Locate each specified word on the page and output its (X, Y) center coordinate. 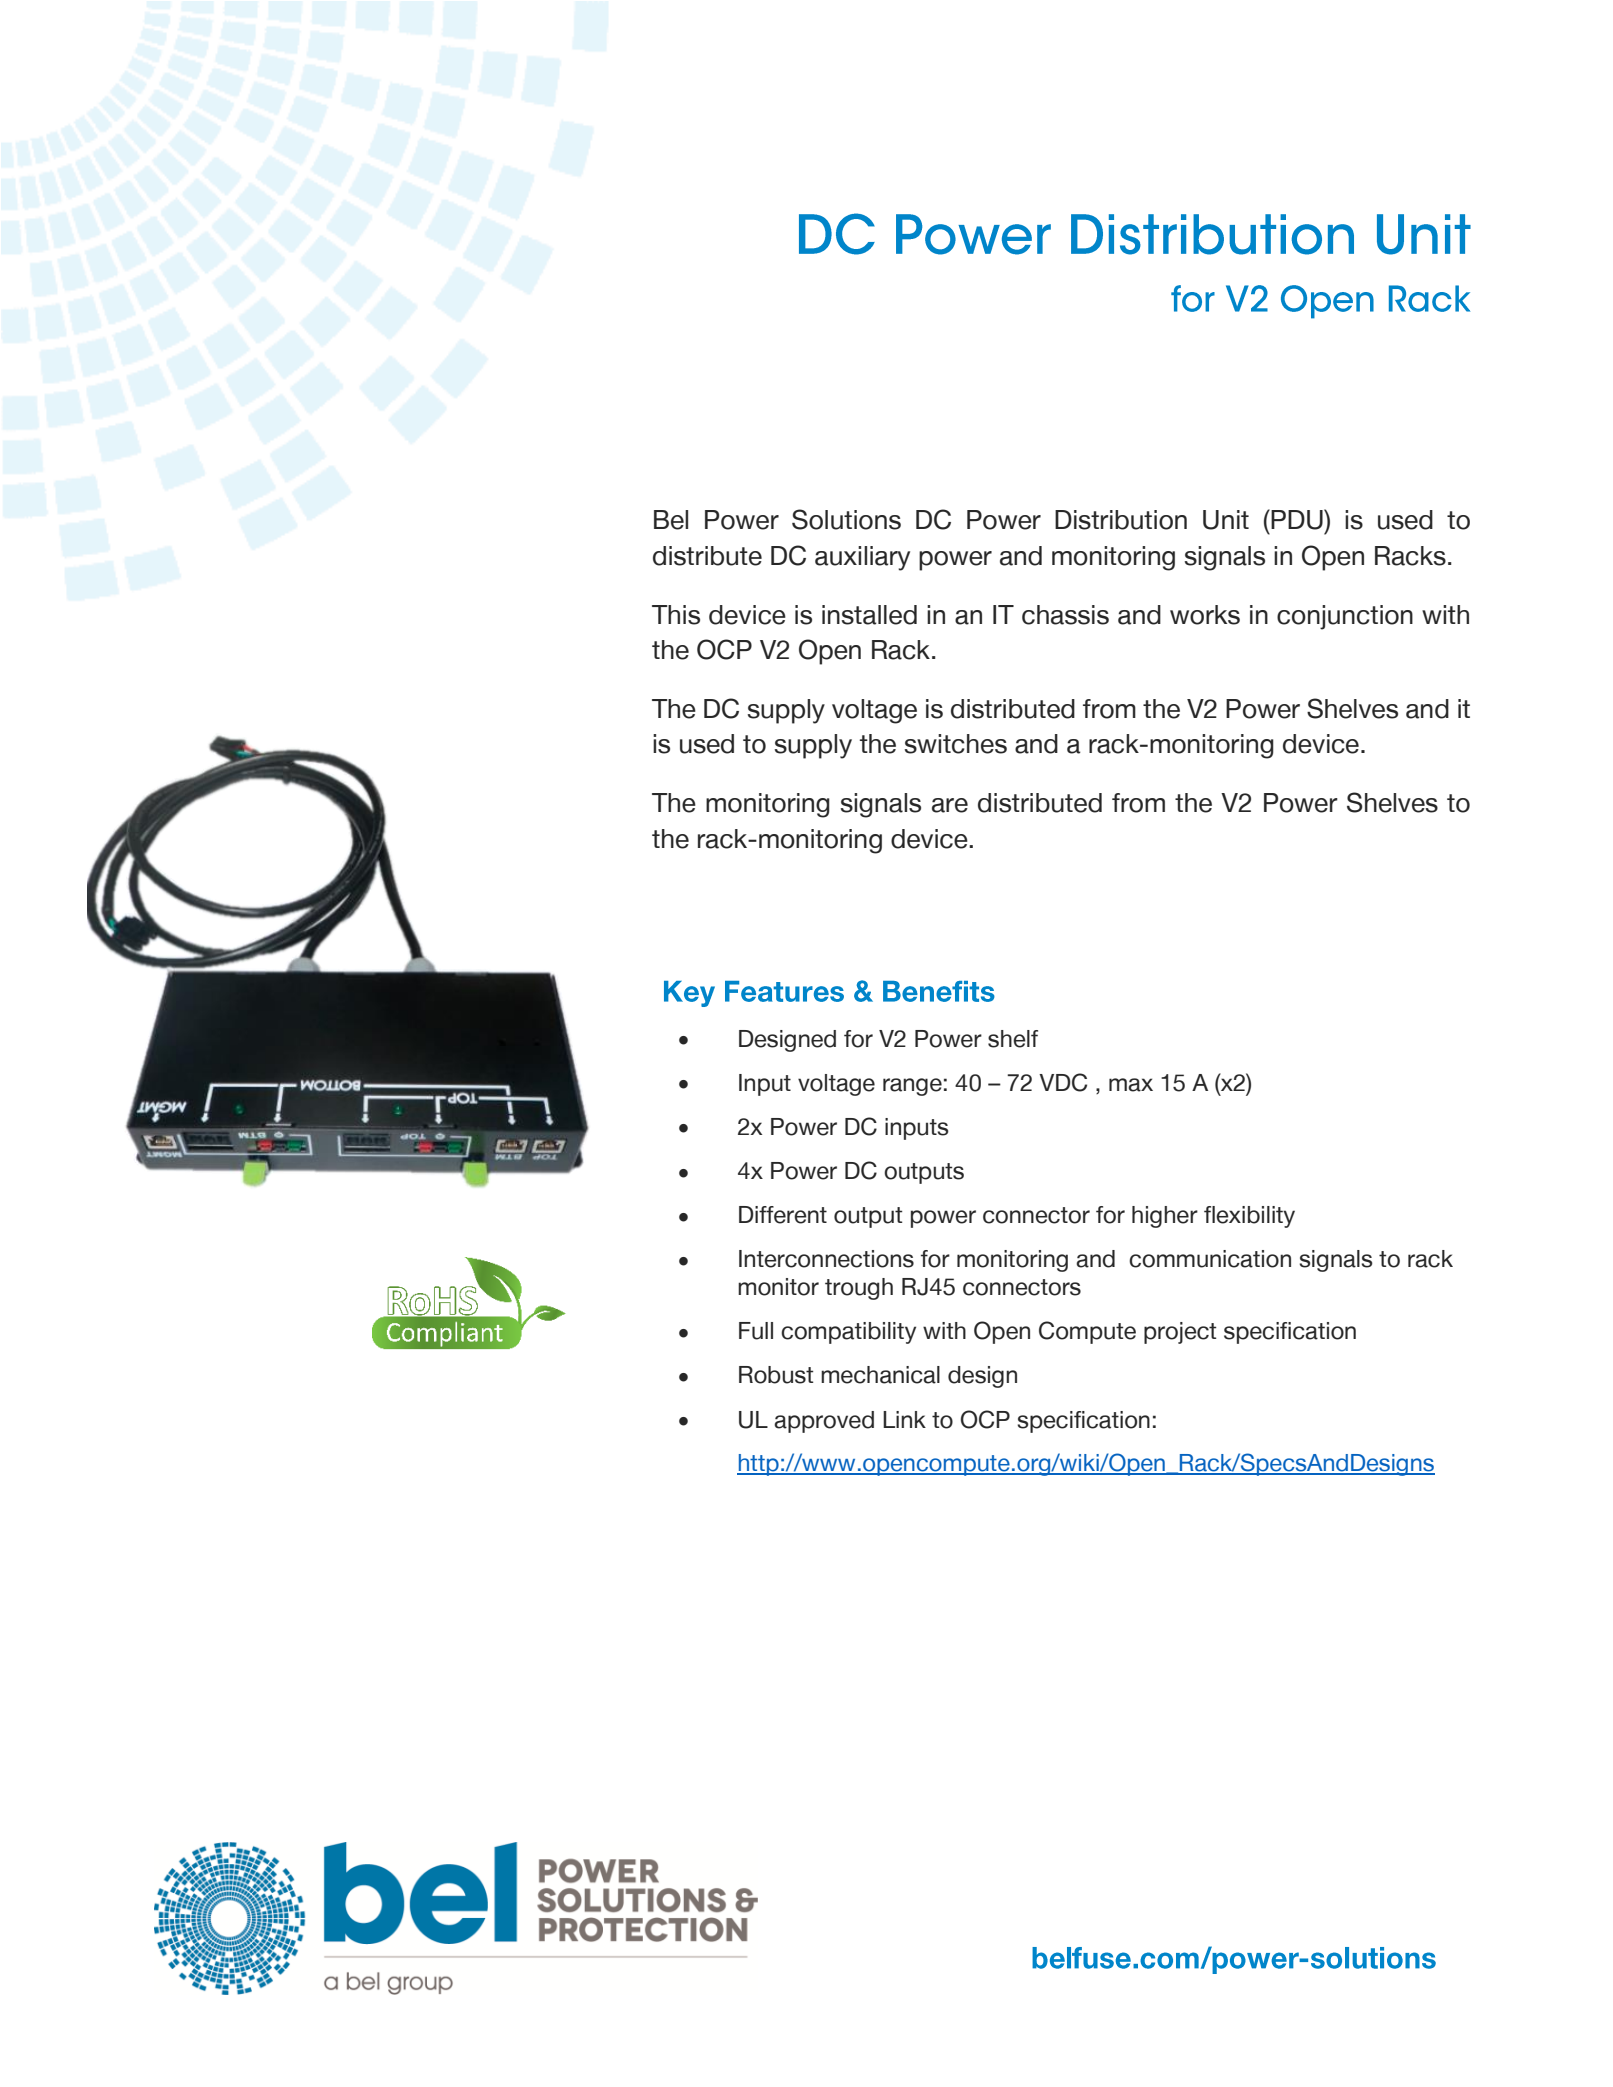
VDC (1063, 1082)
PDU (1297, 519)
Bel (671, 520)
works (1205, 615)
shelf (1013, 1039)
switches (956, 744)
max (1131, 1085)
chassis (1065, 615)
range (912, 1087)
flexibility (1249, 1217)
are (950, 805)
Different (783, 1215)
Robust (776, 1375)
